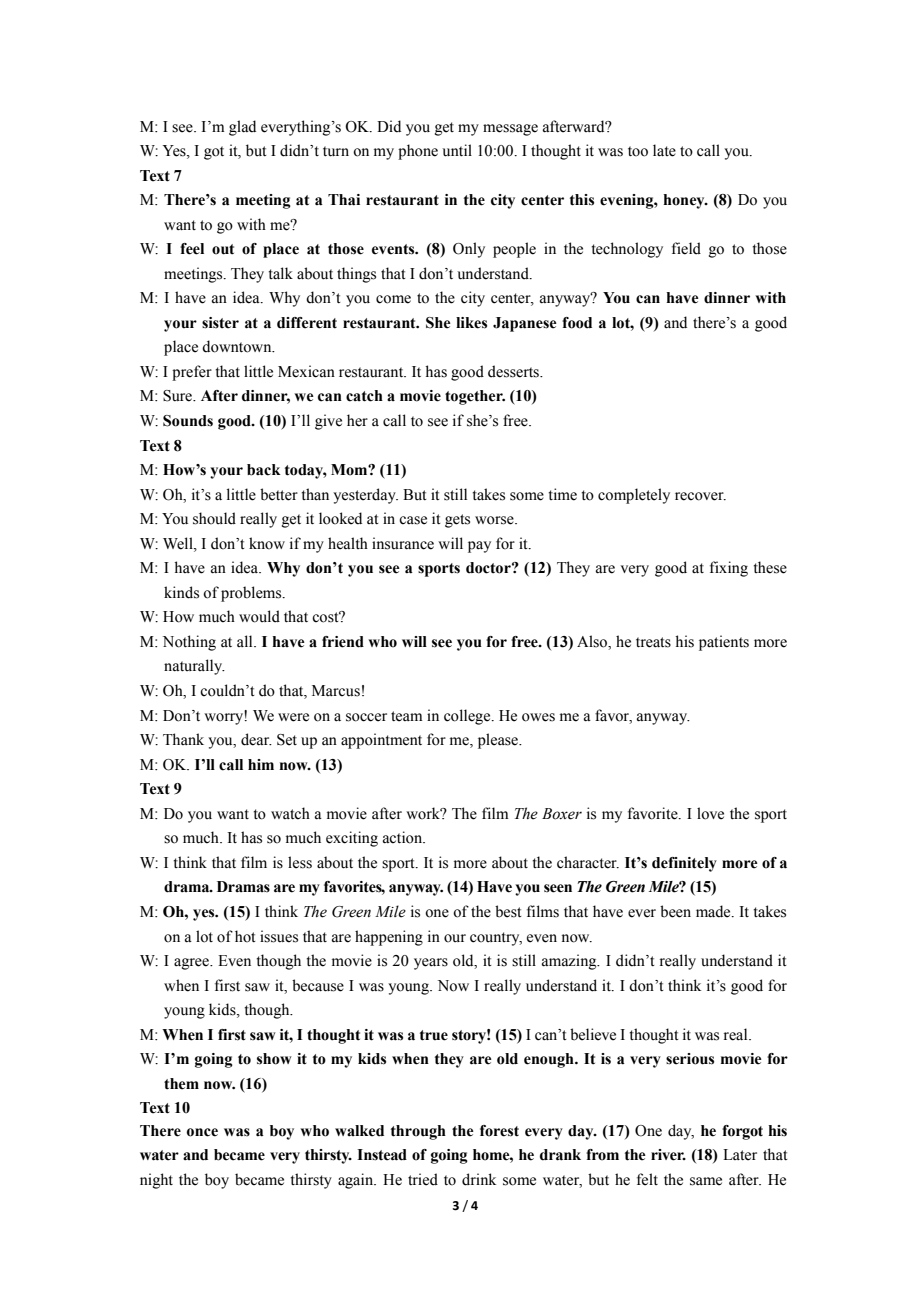  What do you see at coordinates (202, 1132) in the image?
I see `once` at bounding box center [202, 1132].
